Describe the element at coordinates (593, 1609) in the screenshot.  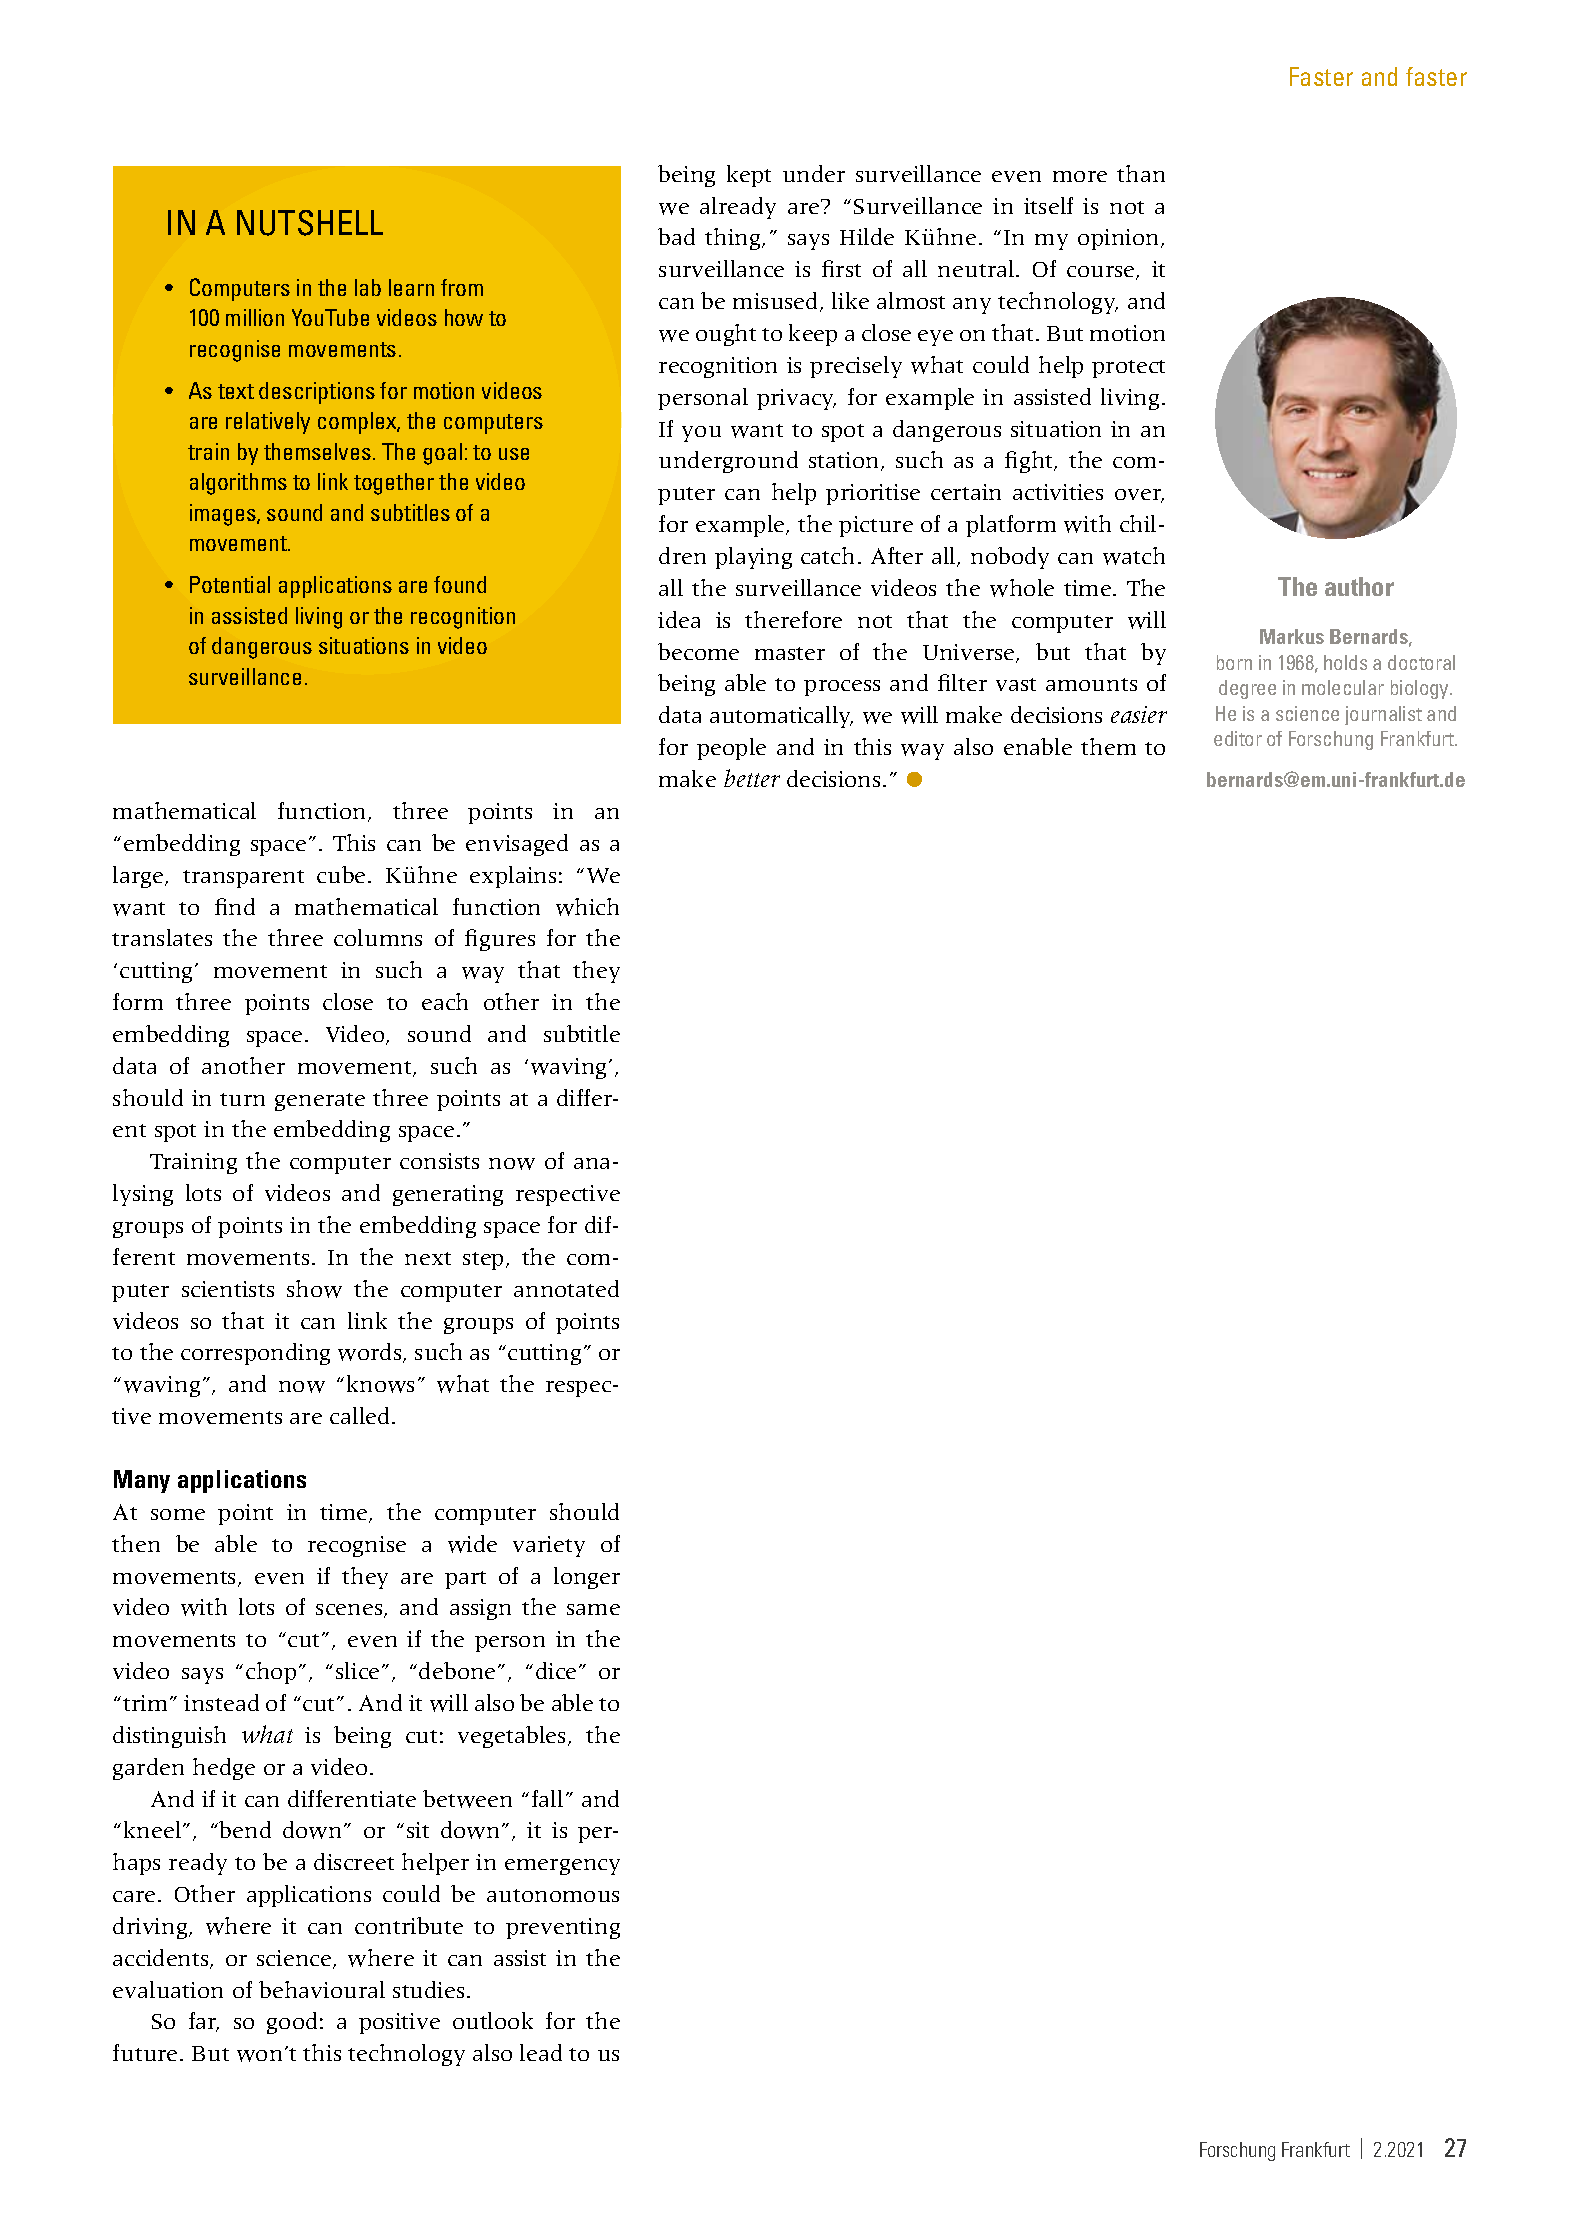
I see `same` at that location.
